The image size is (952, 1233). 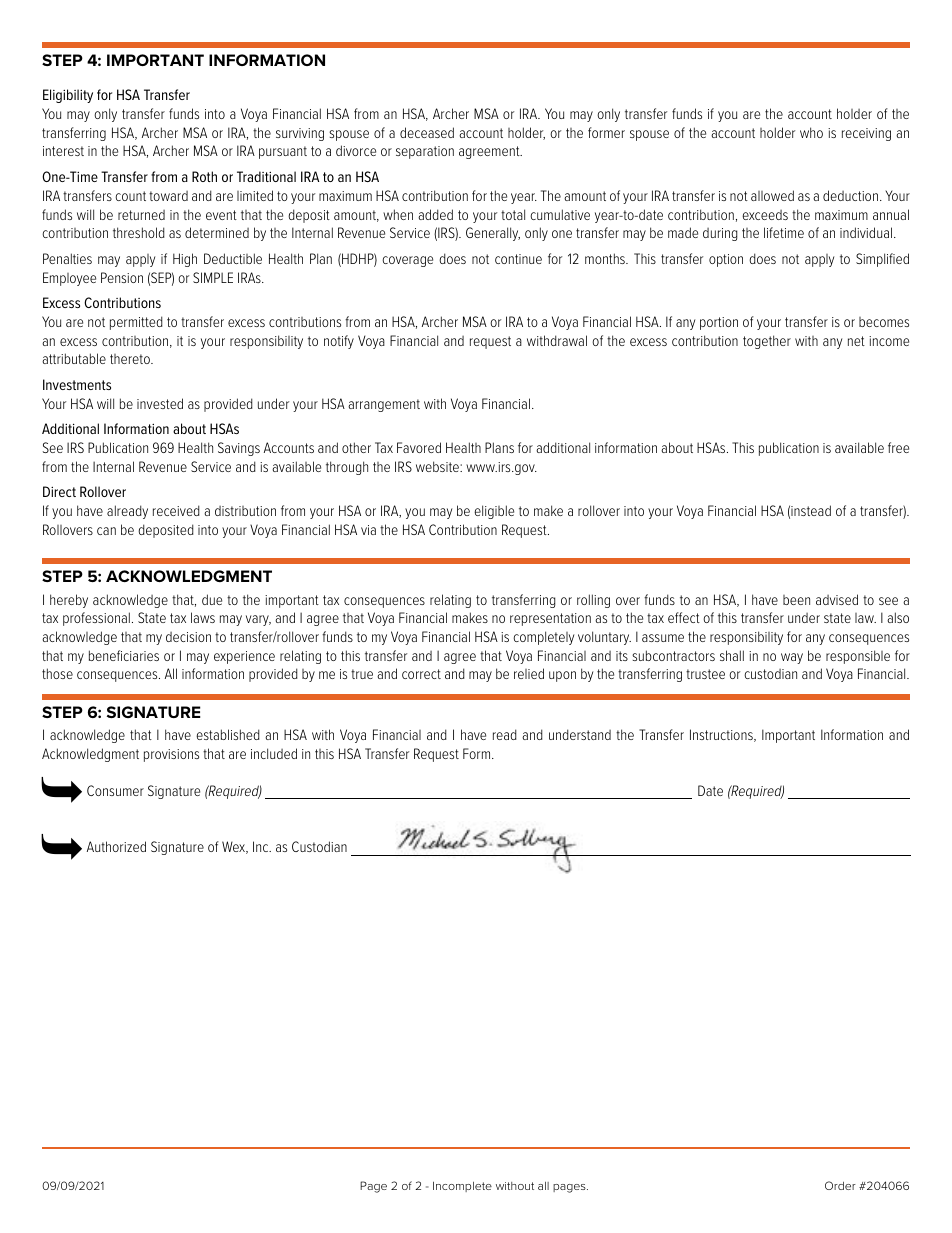 What do you see at coordinates (204, 176) in the screenshot?
I see `Roth` at bounding box center [204, 176].
